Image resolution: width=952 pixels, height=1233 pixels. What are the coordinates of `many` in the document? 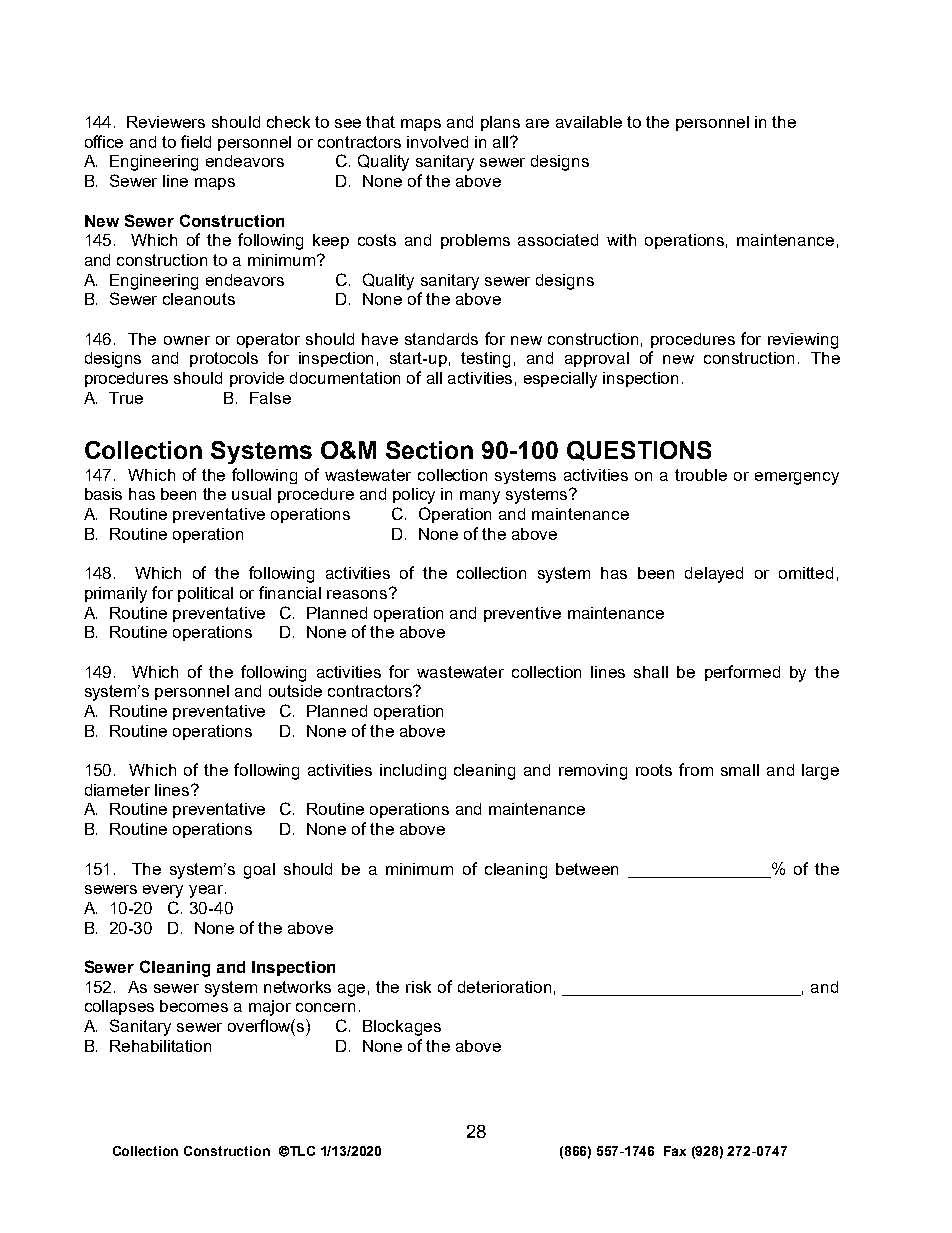 It's located at (480, 497).
